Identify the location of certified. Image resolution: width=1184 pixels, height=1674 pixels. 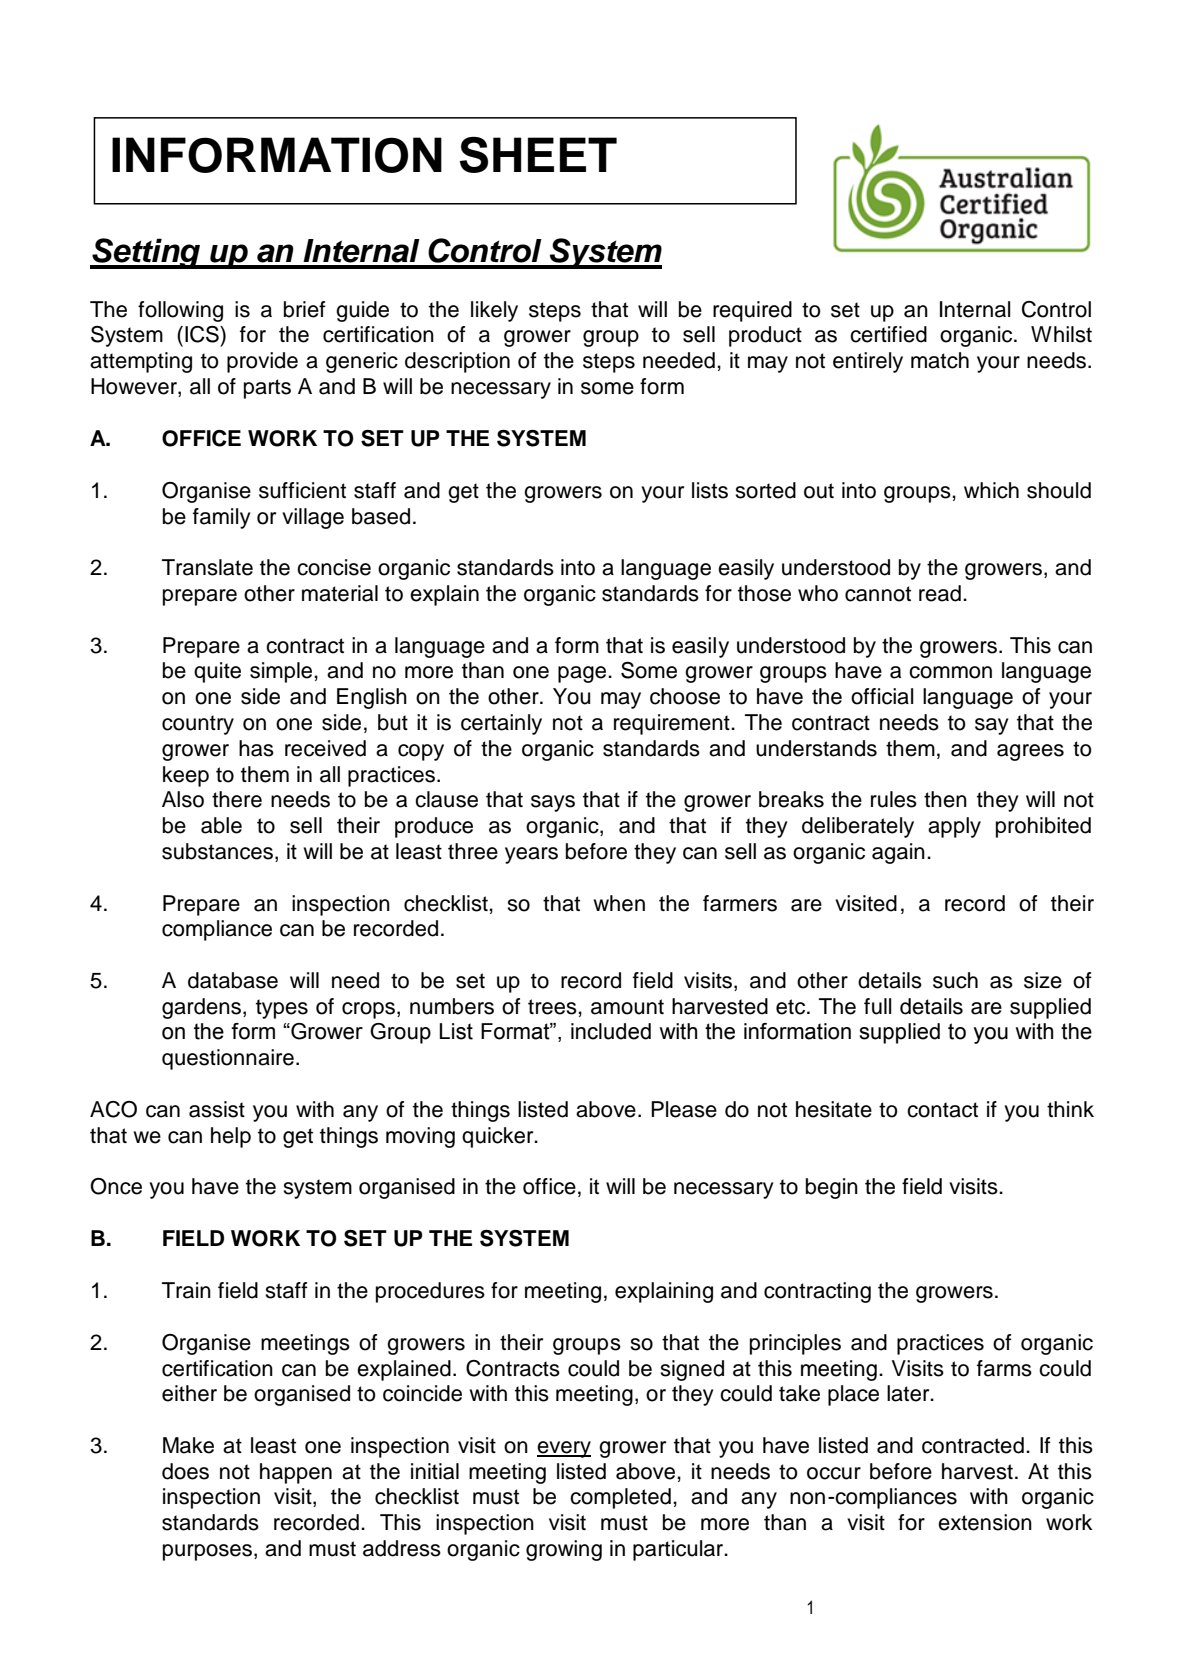
(888, 334).
